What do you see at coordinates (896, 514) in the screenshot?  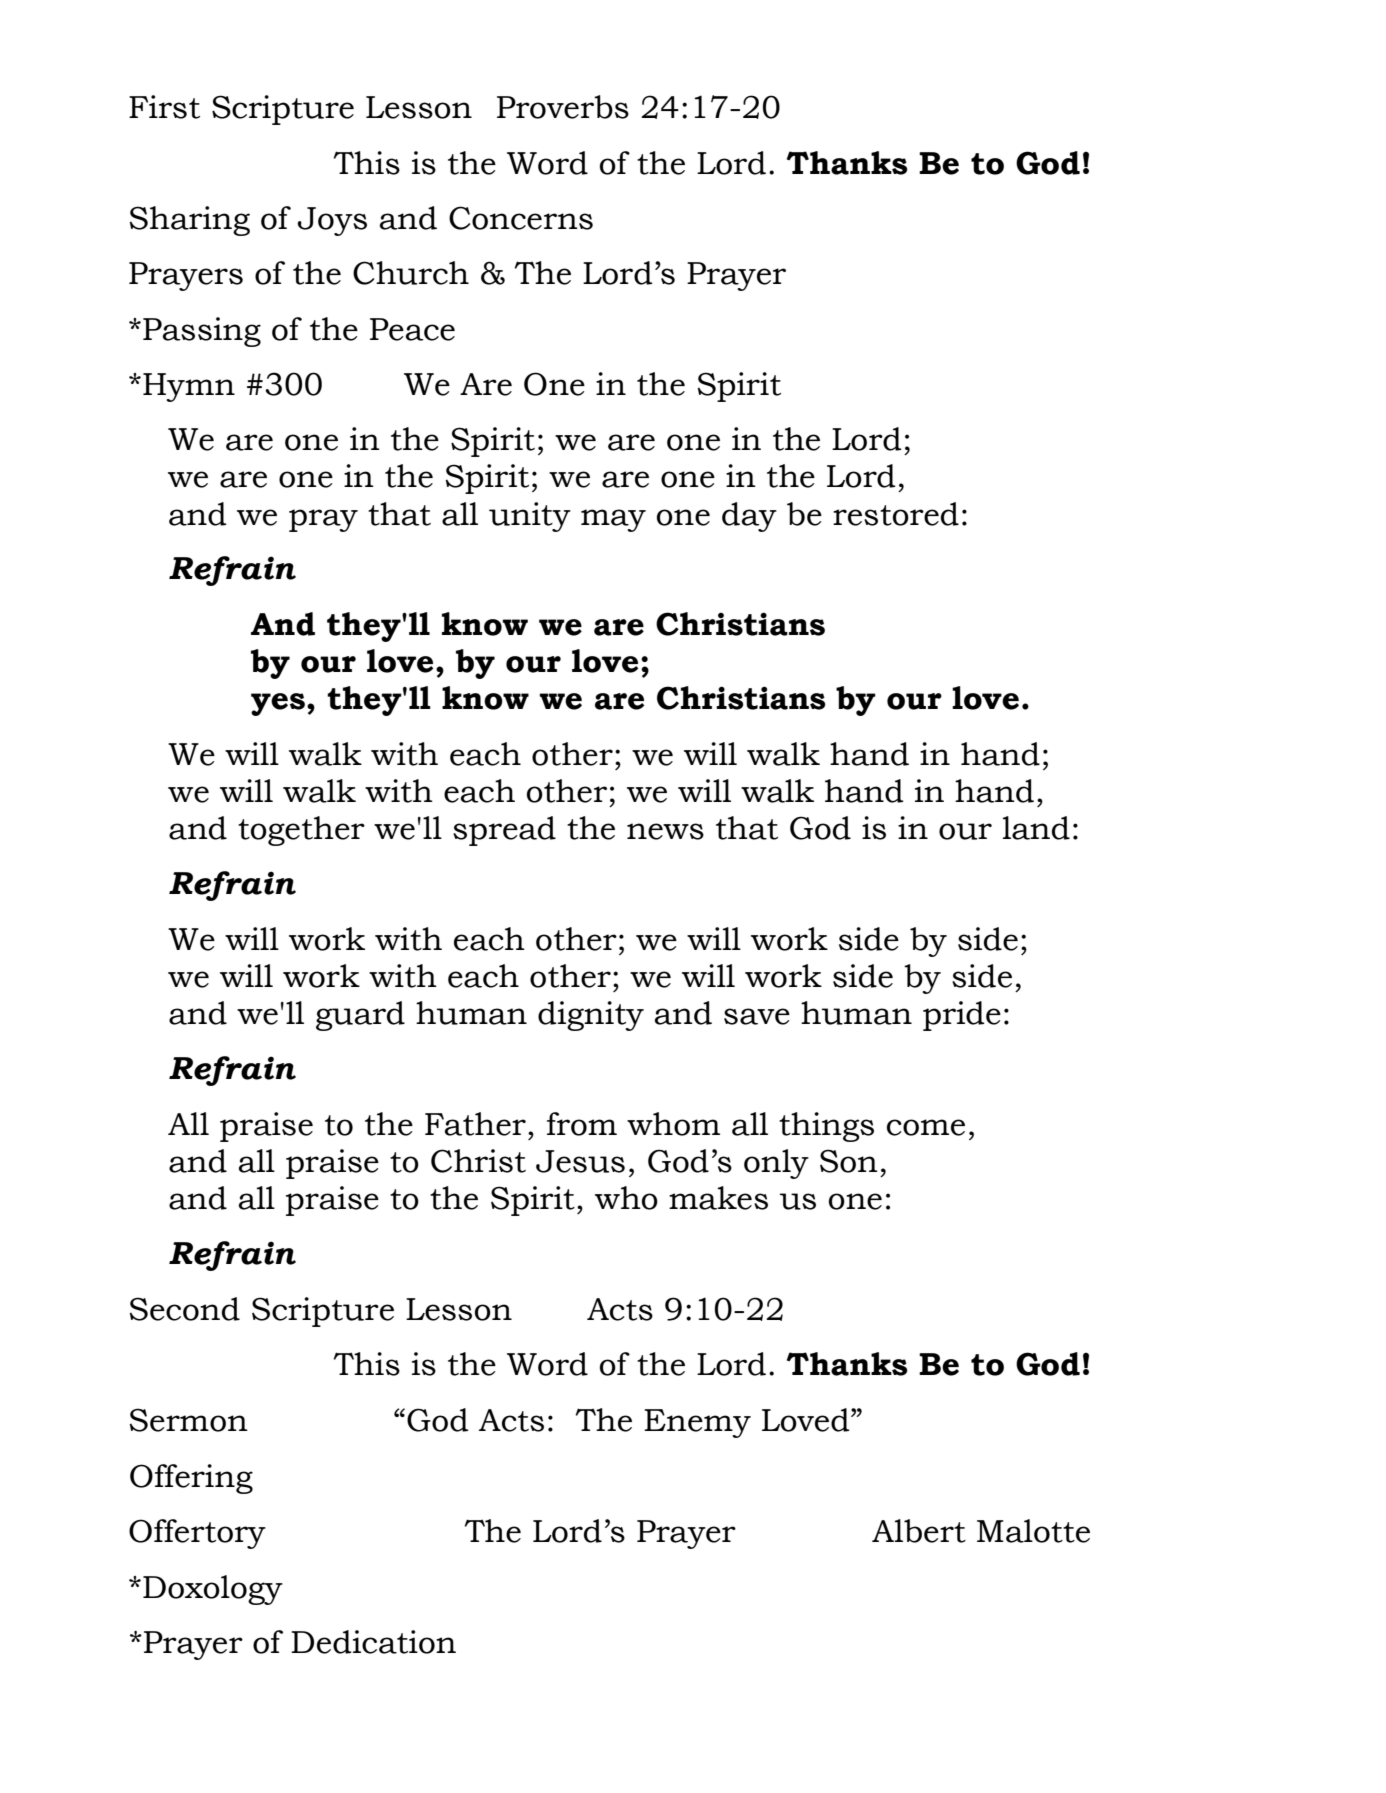 I see `restored` at bounding box center [896, 514].
